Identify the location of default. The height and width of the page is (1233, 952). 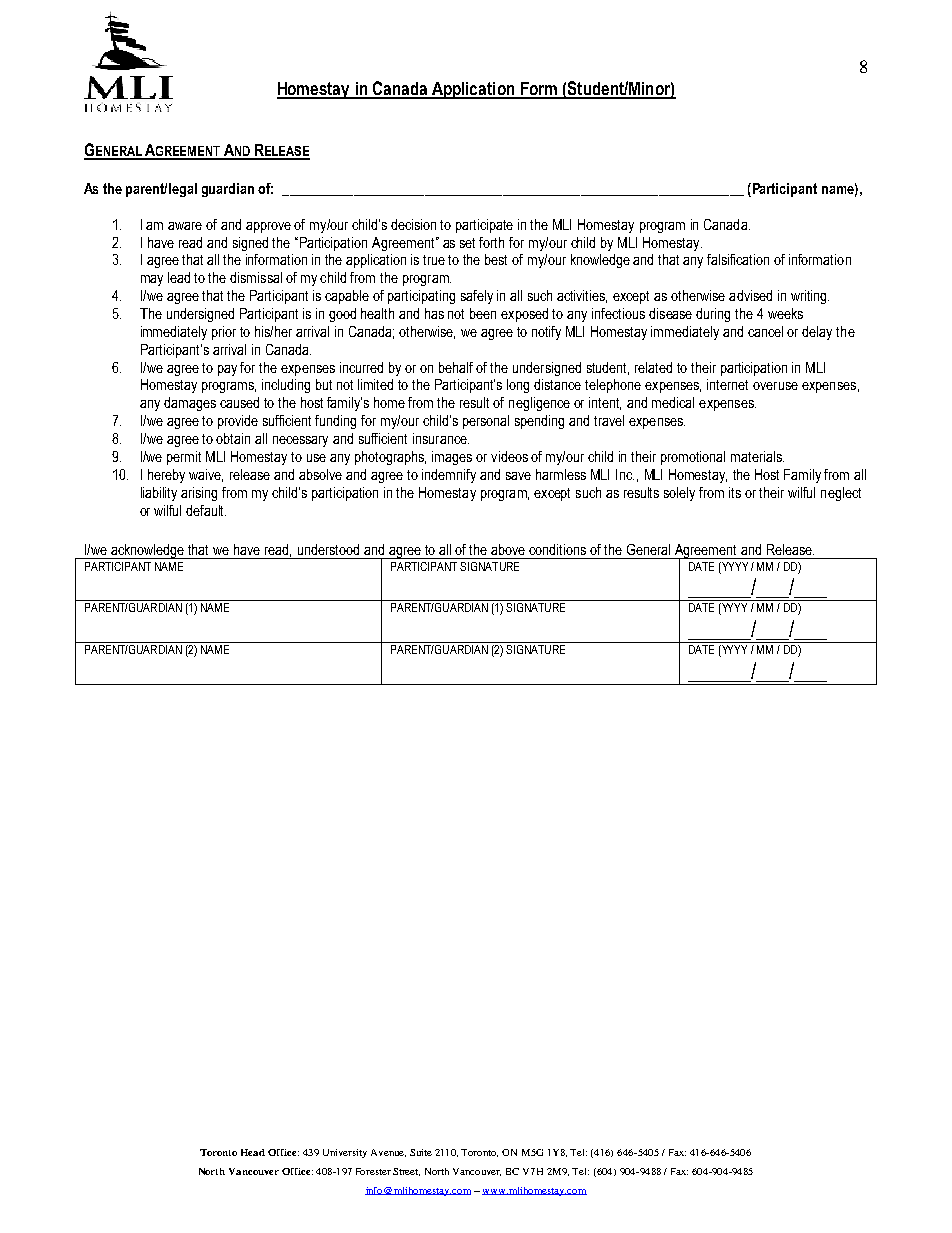
(206, 510).
